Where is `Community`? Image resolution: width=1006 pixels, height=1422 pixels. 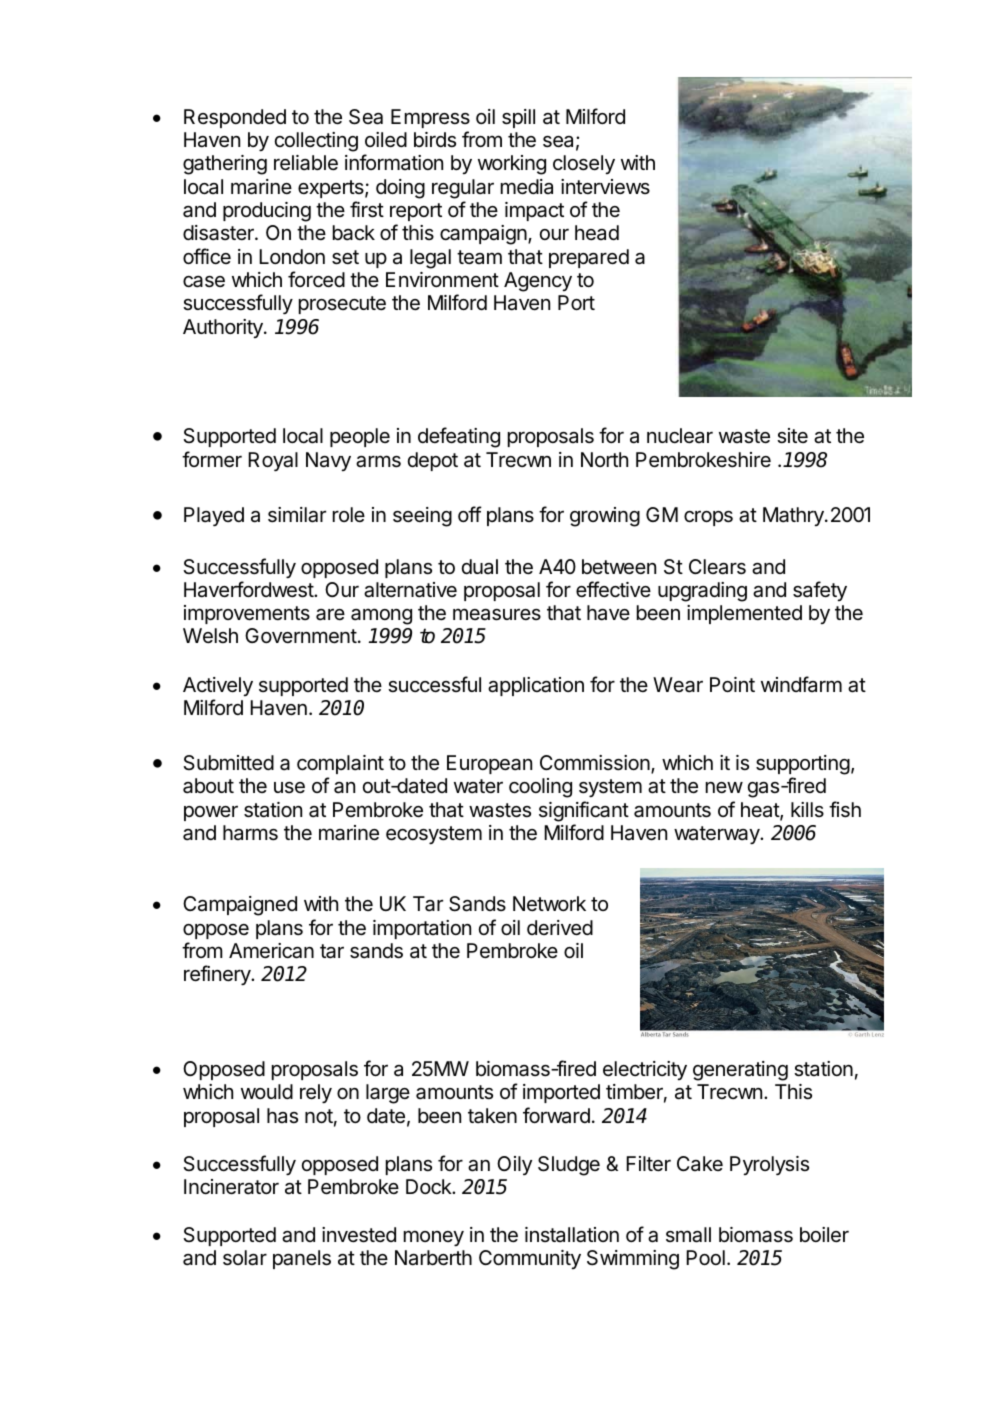
Community is located at coordinates (530, 1259).
